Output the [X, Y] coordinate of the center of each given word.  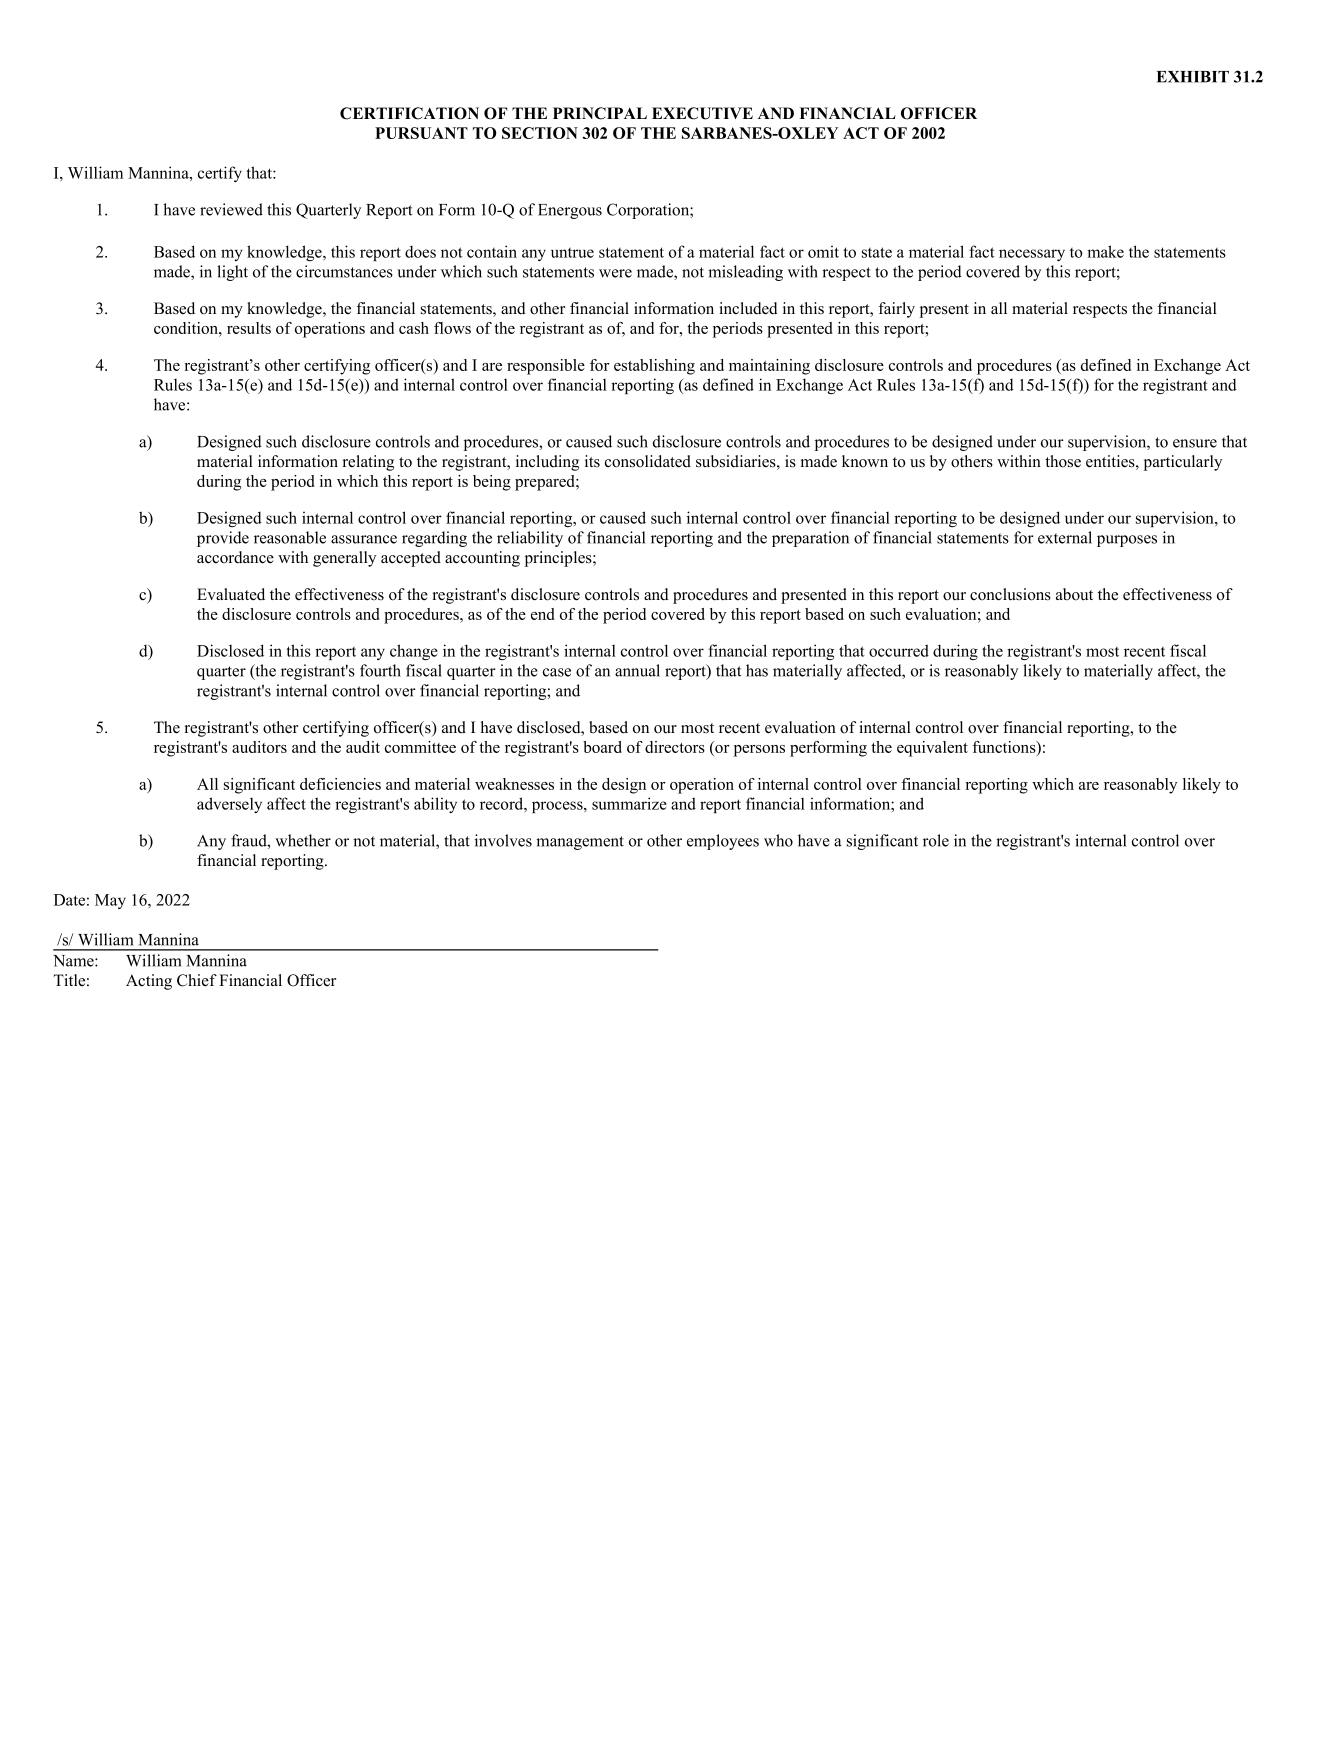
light [232, 273]
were [615, 273]
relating [368, 463]
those [1063, 461]
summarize [629, 803]
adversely [229, 805]
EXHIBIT [1193, 77]
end [542, 614]
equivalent [932, 749]
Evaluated [231, 594]
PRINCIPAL [600, 113]
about [1074, 594]
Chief [197, 980]
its [592, 461]
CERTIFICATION [409, 113]
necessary [1032, 255]
